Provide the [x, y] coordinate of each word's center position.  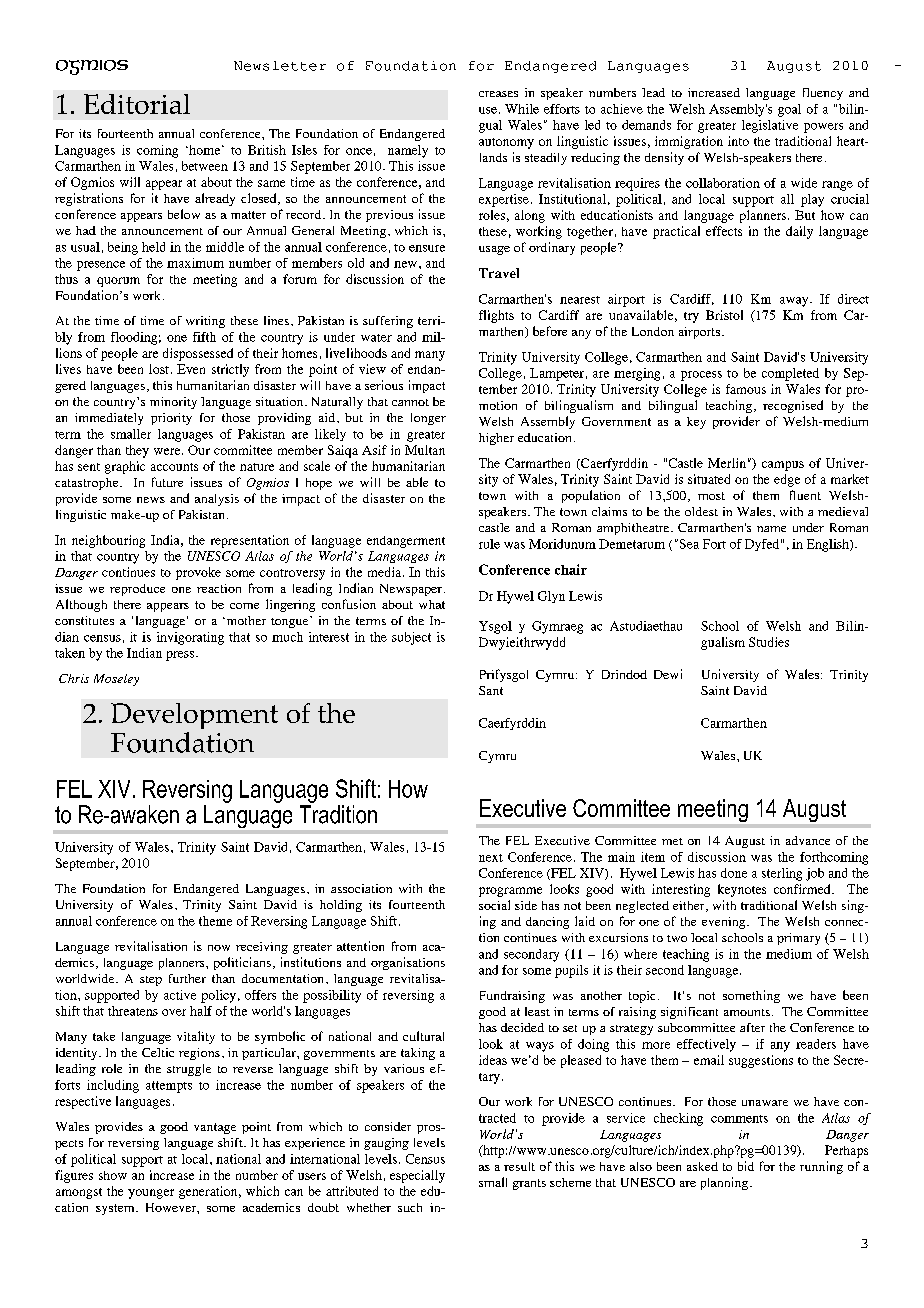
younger [151, 1194]
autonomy [506, 143]
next [491, 858]
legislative [770, 126]
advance [808, 840]
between [205, 166]
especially [417, 1176]
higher [496, 439]
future [167, 482]
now [219, 948]
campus [783, 466]
